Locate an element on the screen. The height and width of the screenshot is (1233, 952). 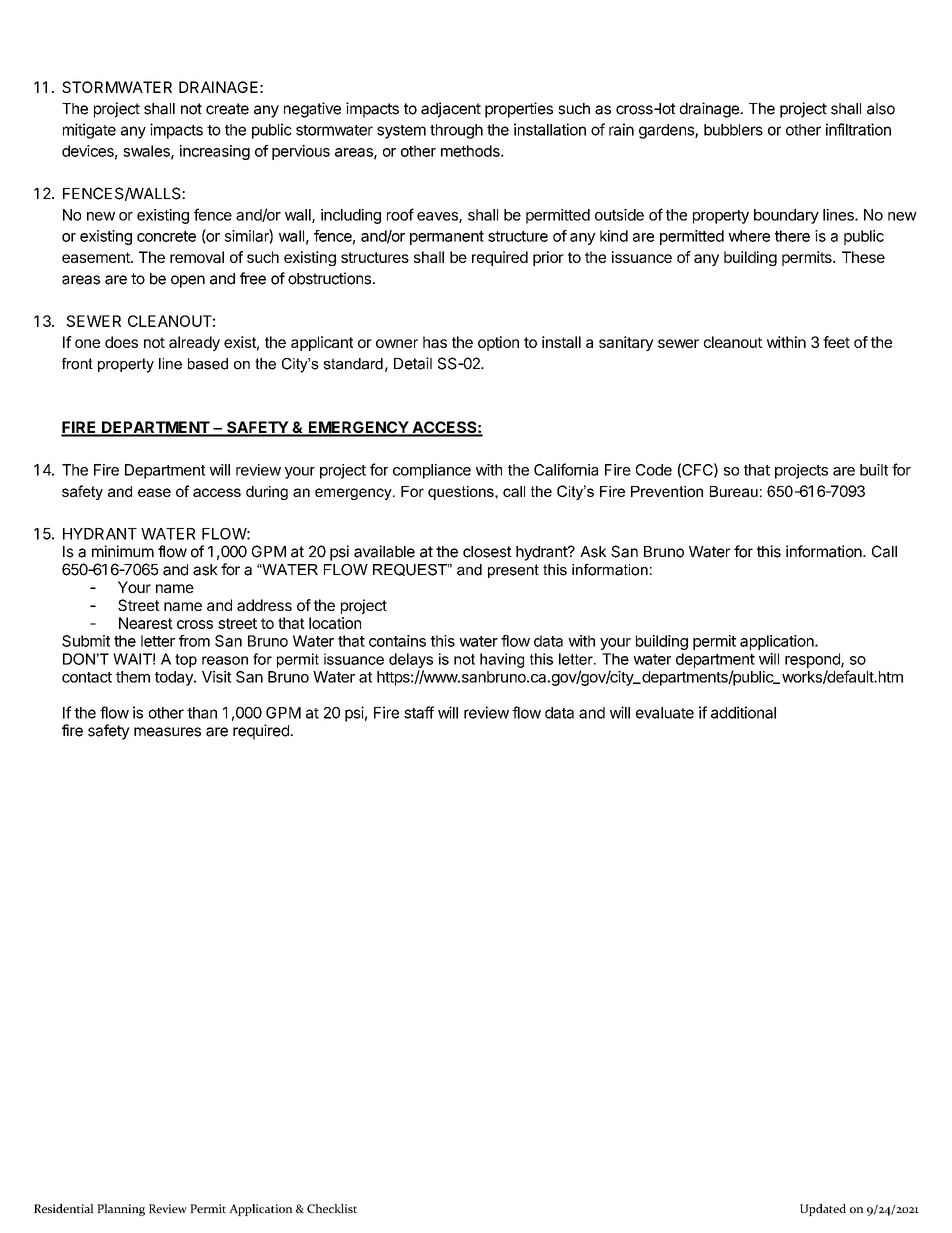
based is located at coordinates (208, 364).
